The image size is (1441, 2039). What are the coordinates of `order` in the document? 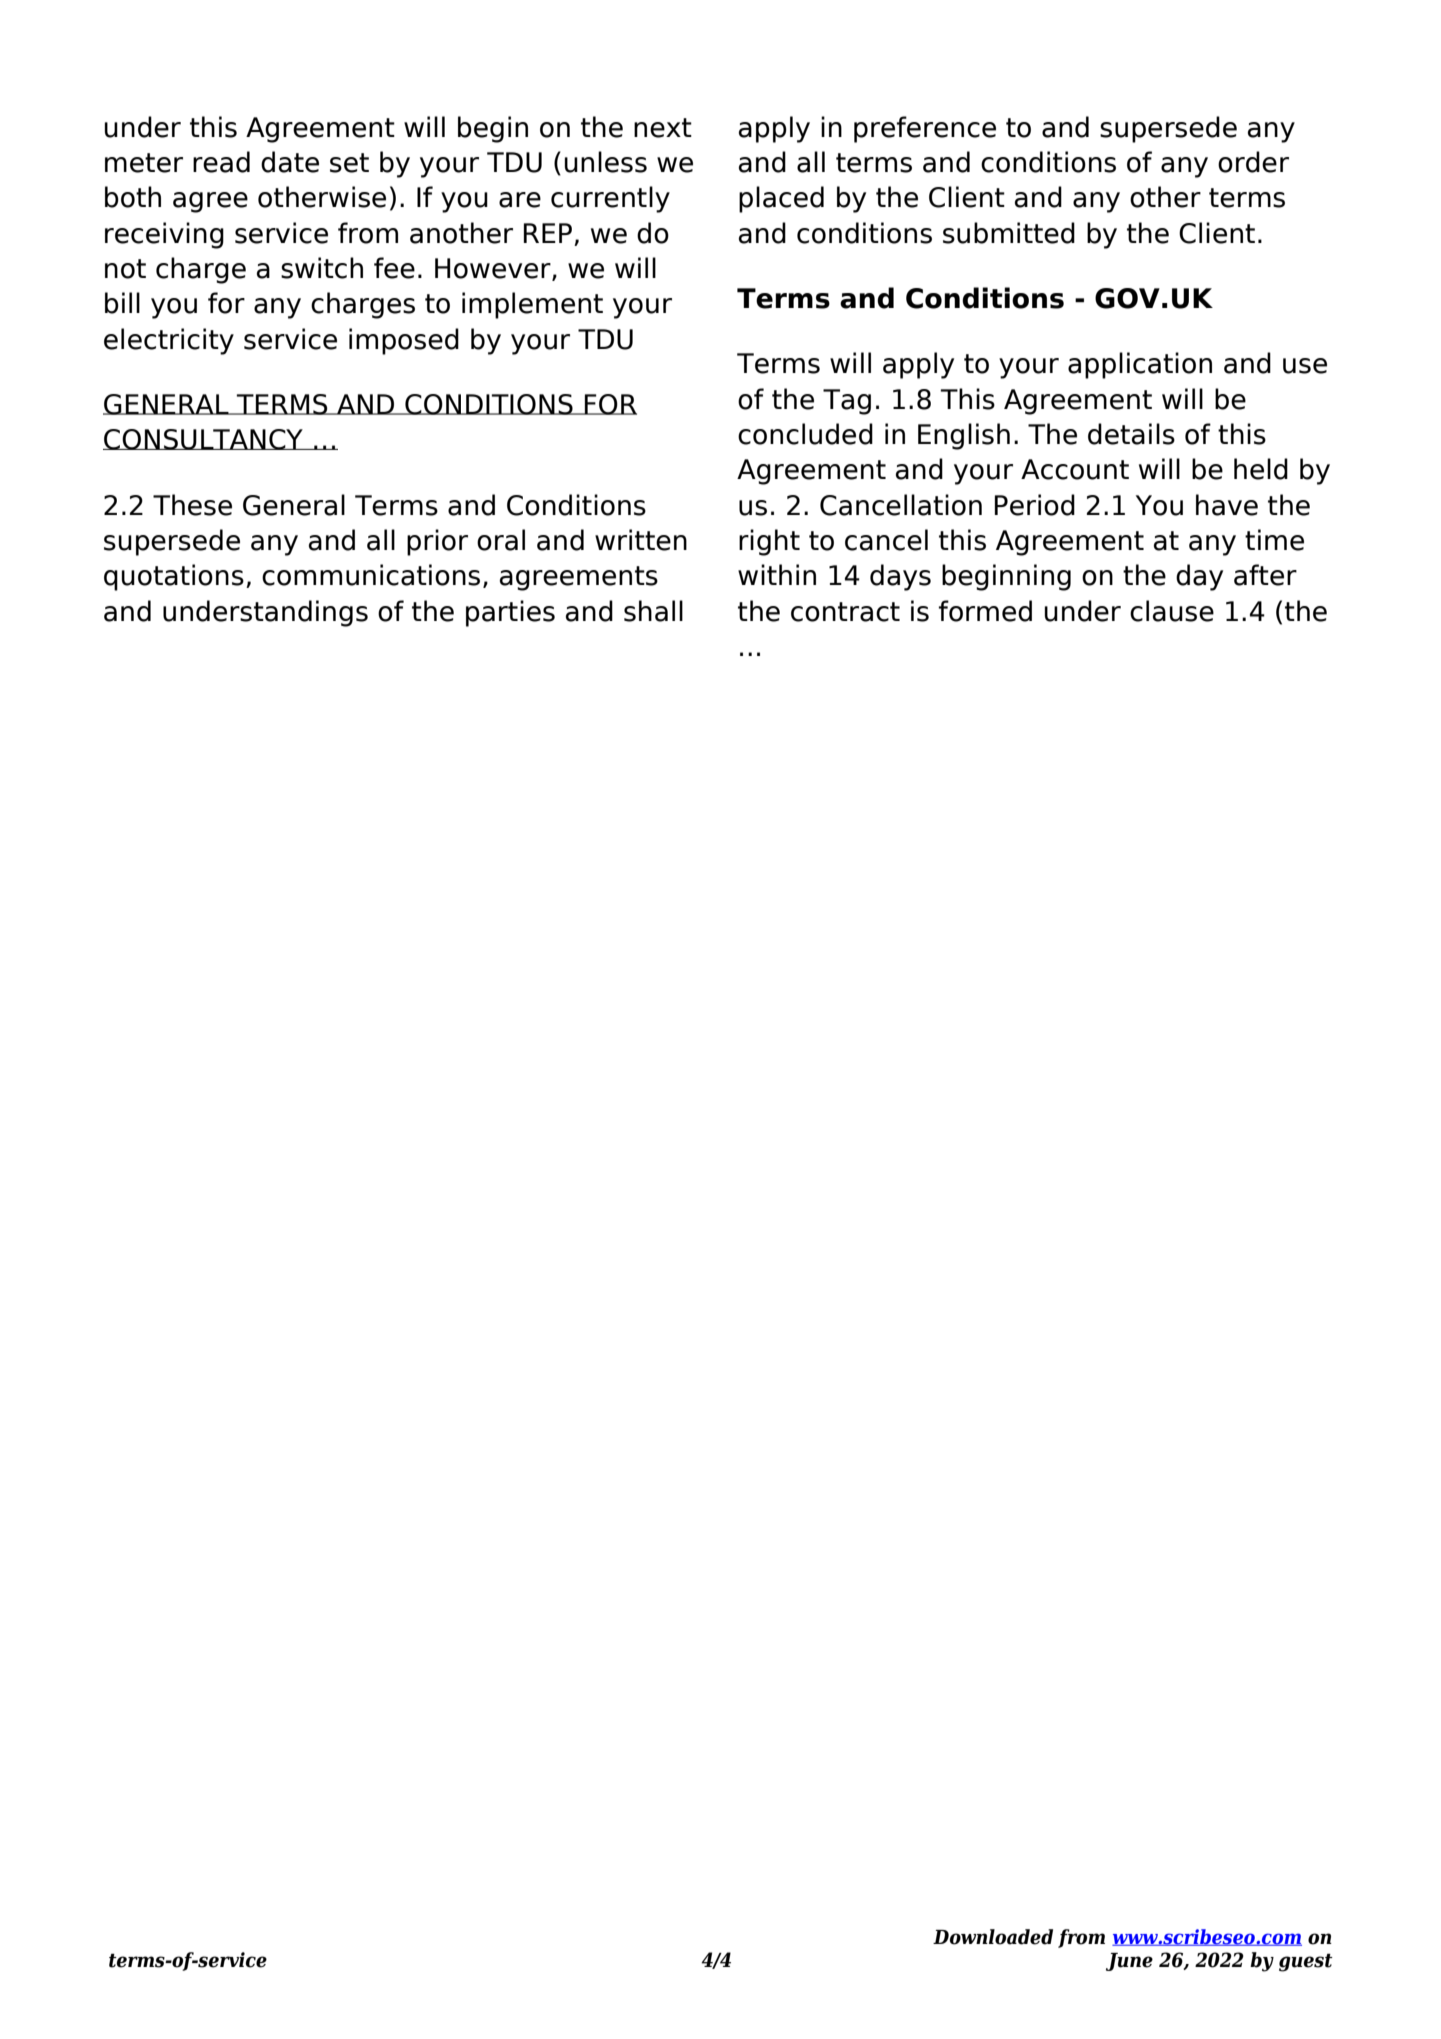 It's located at (1253, 162).
